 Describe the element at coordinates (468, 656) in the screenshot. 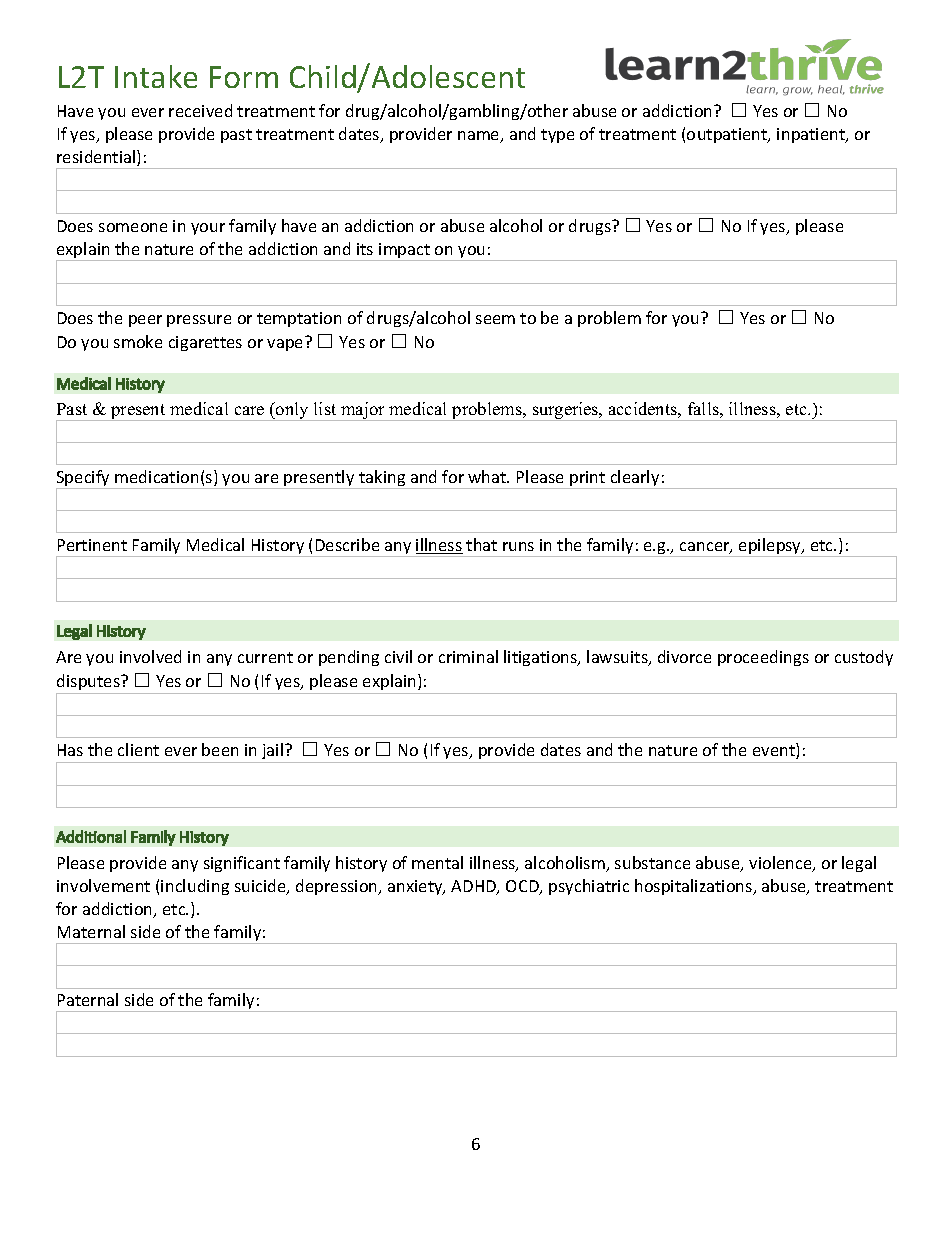

I see `criminal` at that location.
